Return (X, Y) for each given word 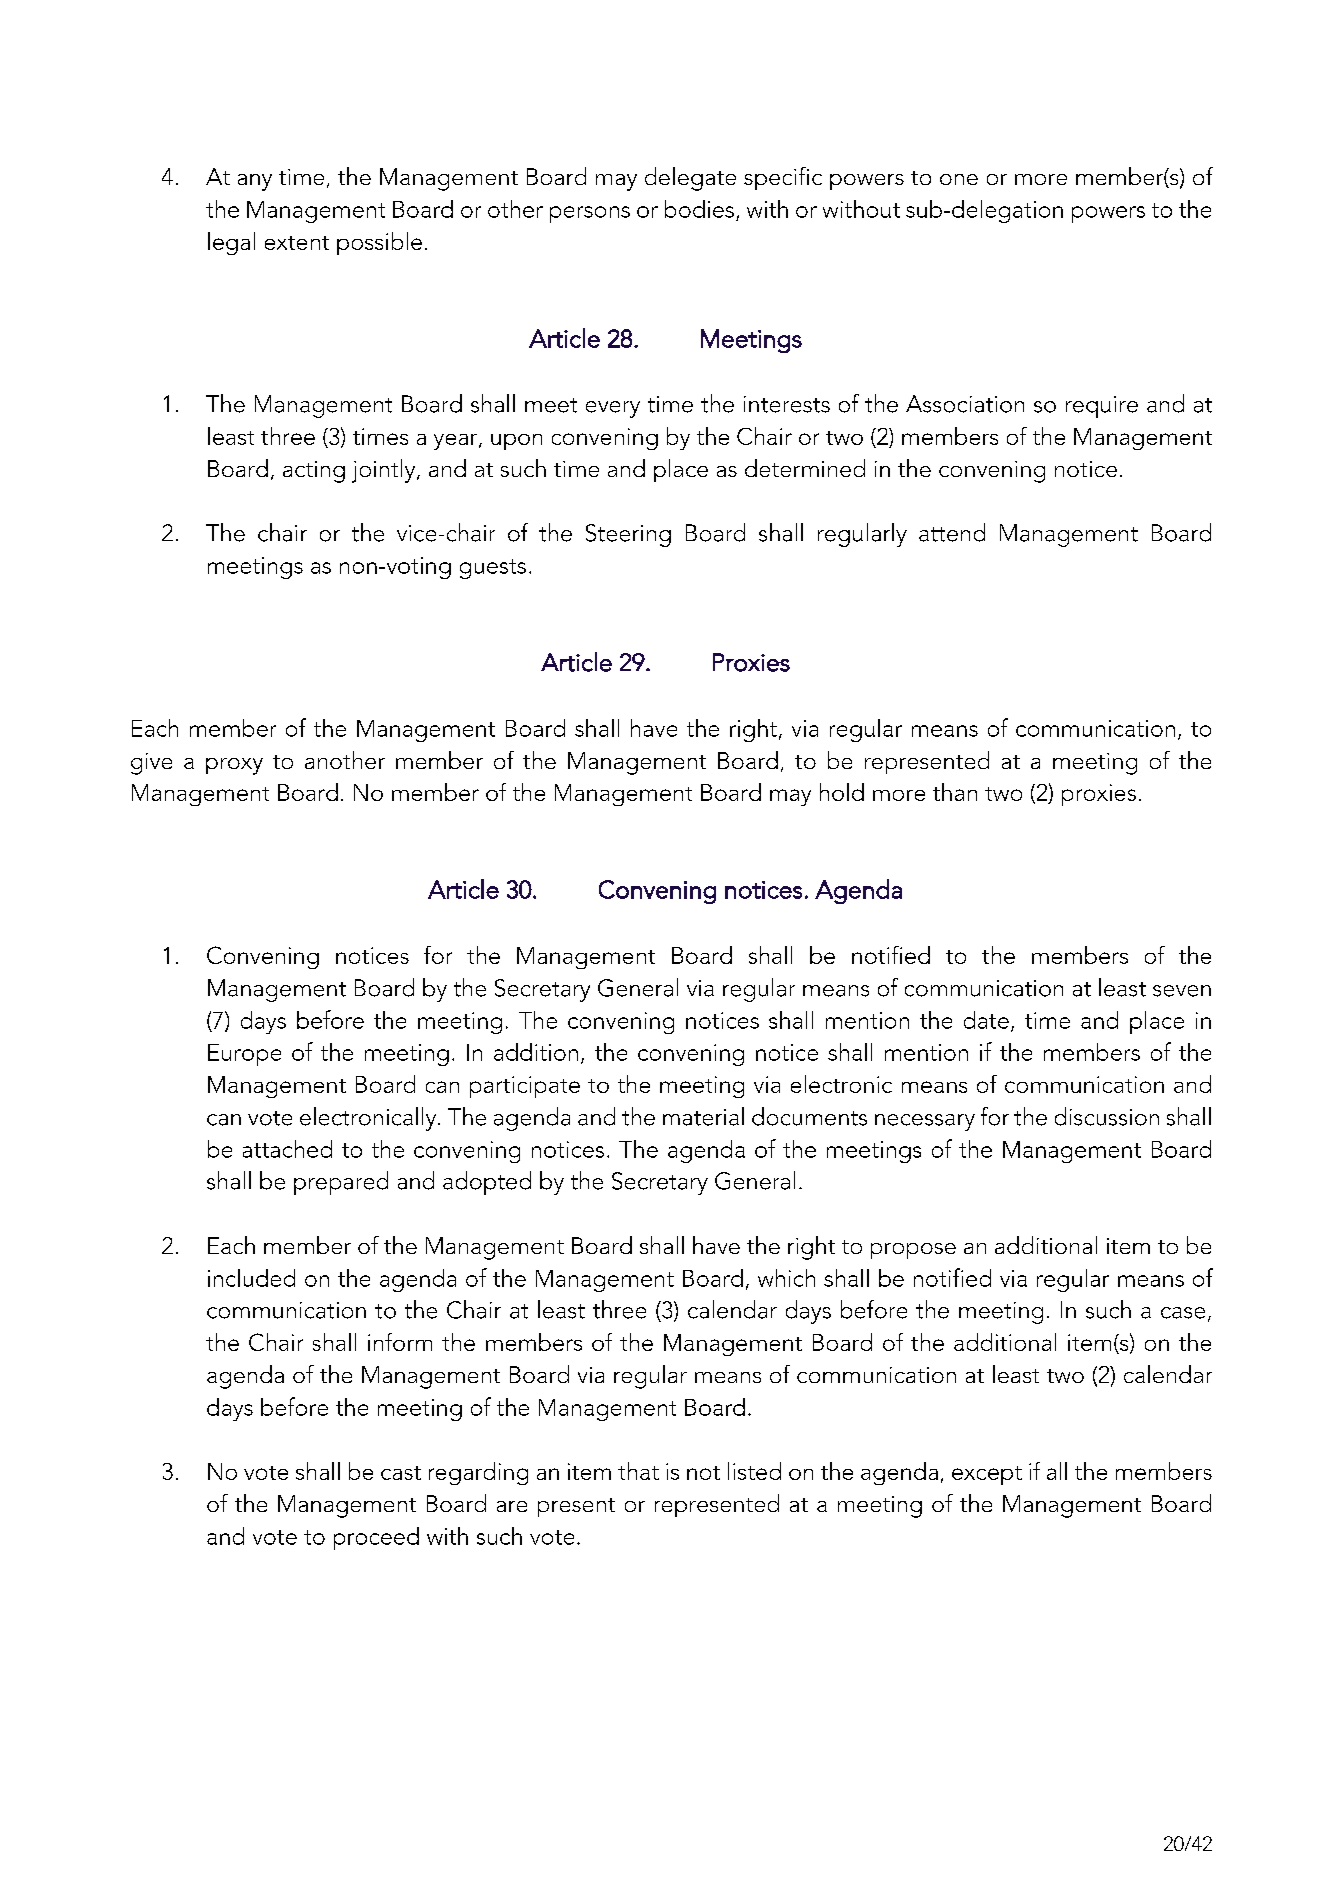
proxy (234, 766)
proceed (376, 1538)
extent (297, 243)
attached (287, 1149)
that (638, 1471)
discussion (1107, 1116)
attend (952, 532)
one (959, 179)
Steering (628, 535)
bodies (699, 209)
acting (314, 472)
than (955, 792)
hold (842, 792)
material (703, 1116)
